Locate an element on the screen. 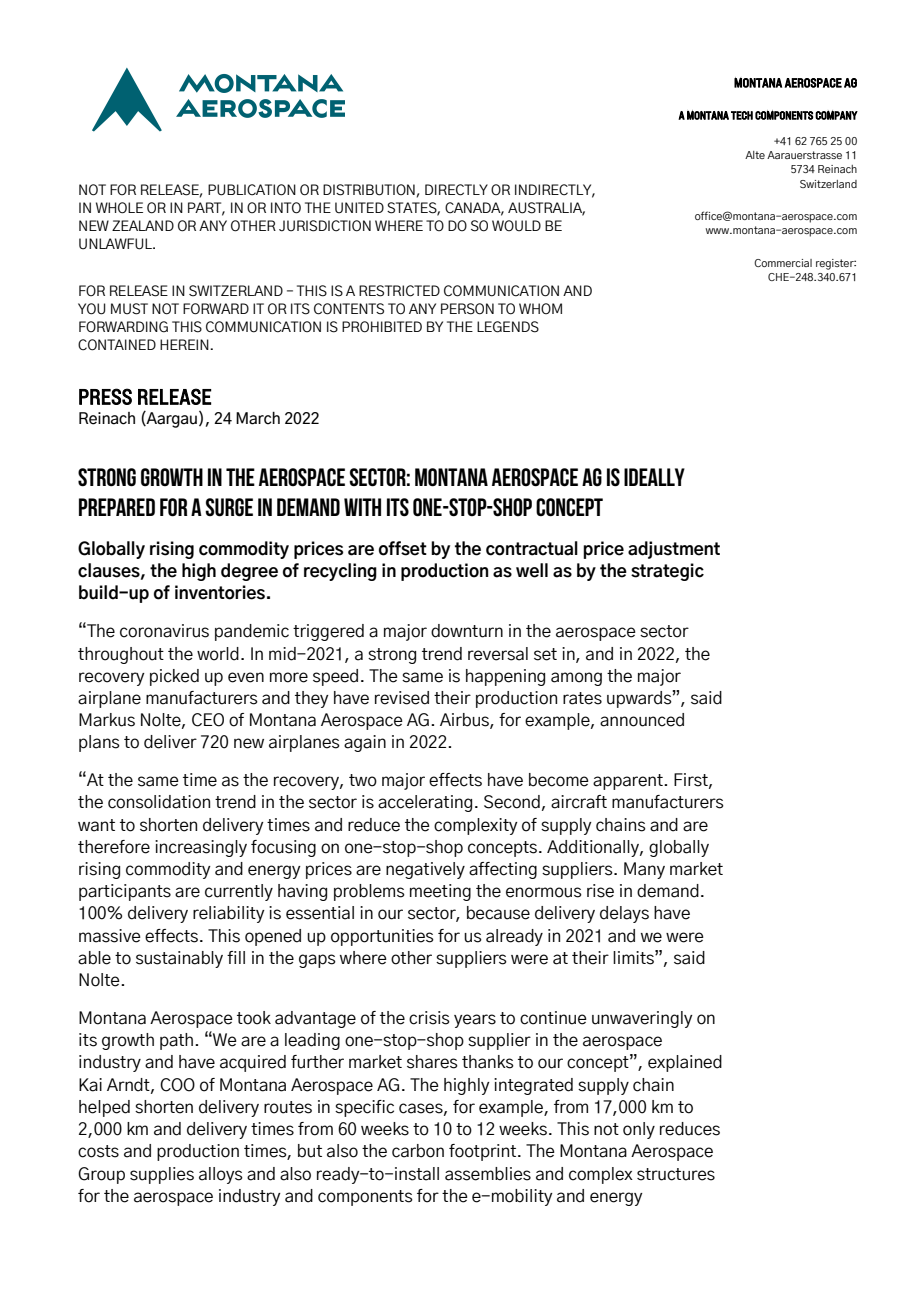 This screenshot has width=924, height=1308. Alte is located at coordinates (755, 155).
